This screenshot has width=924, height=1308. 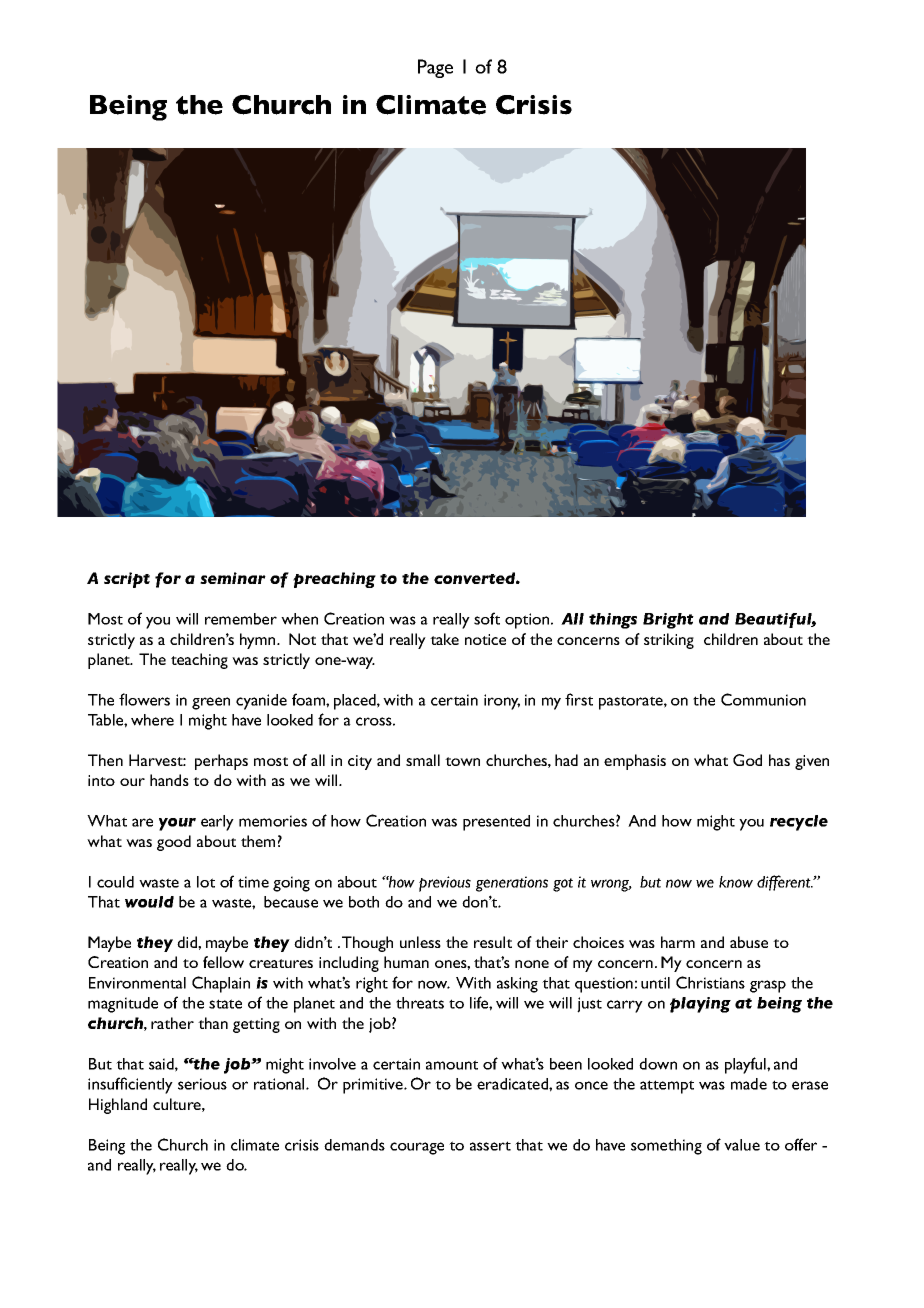 What do you see at coordinates (669, 641) in the screenshot?
I see `striking` at bounding box center [669, 641].
